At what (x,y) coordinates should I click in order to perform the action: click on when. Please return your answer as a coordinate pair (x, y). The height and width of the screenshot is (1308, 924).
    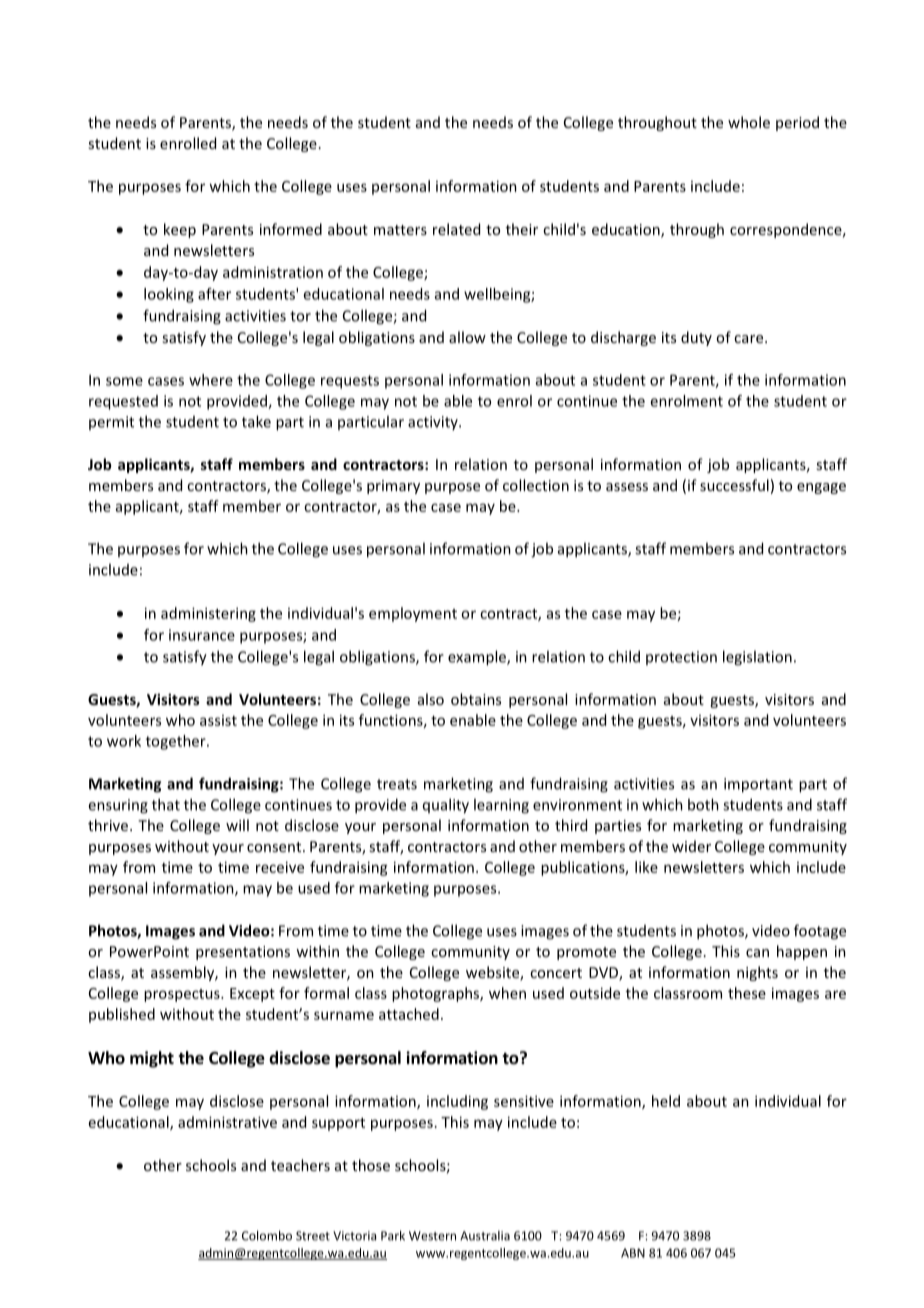
    Looking at the image, I should click on (507, 993).
